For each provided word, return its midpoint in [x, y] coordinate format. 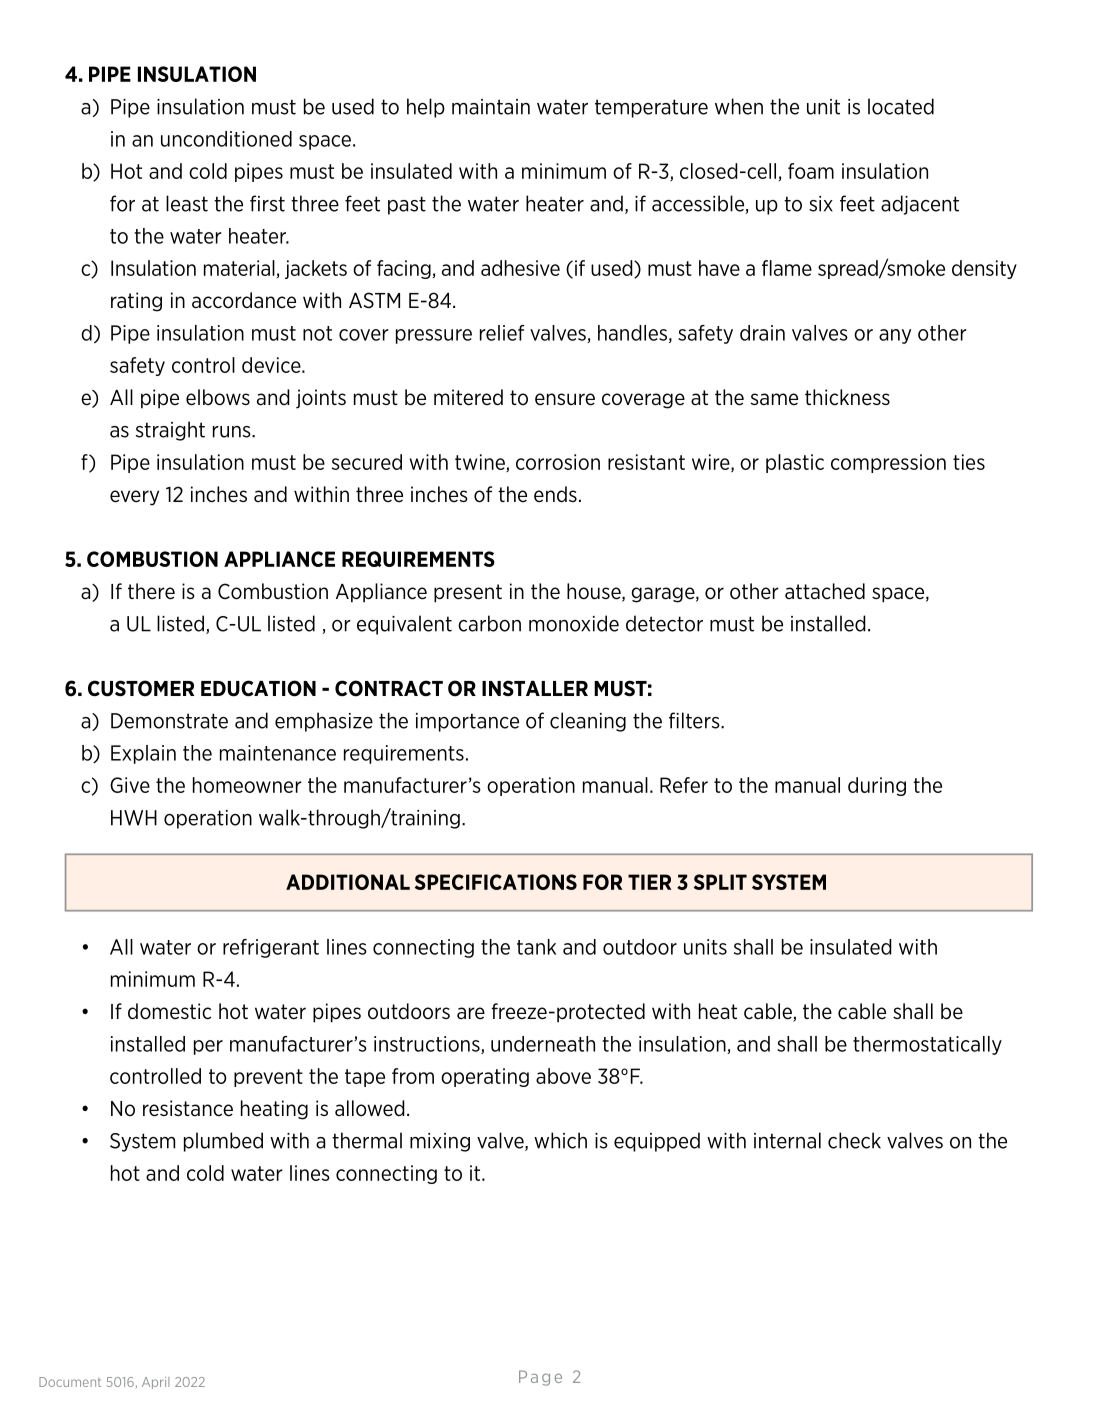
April [155, 1383]
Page [540, 1378]
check [854, 1140]
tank [536, 947]
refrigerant [271, 948]
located [901, 106]
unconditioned [226, 139]
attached [825, 591]
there [151, 591]
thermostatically [927, 1045]
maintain [491, 107]
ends [555, 494]
